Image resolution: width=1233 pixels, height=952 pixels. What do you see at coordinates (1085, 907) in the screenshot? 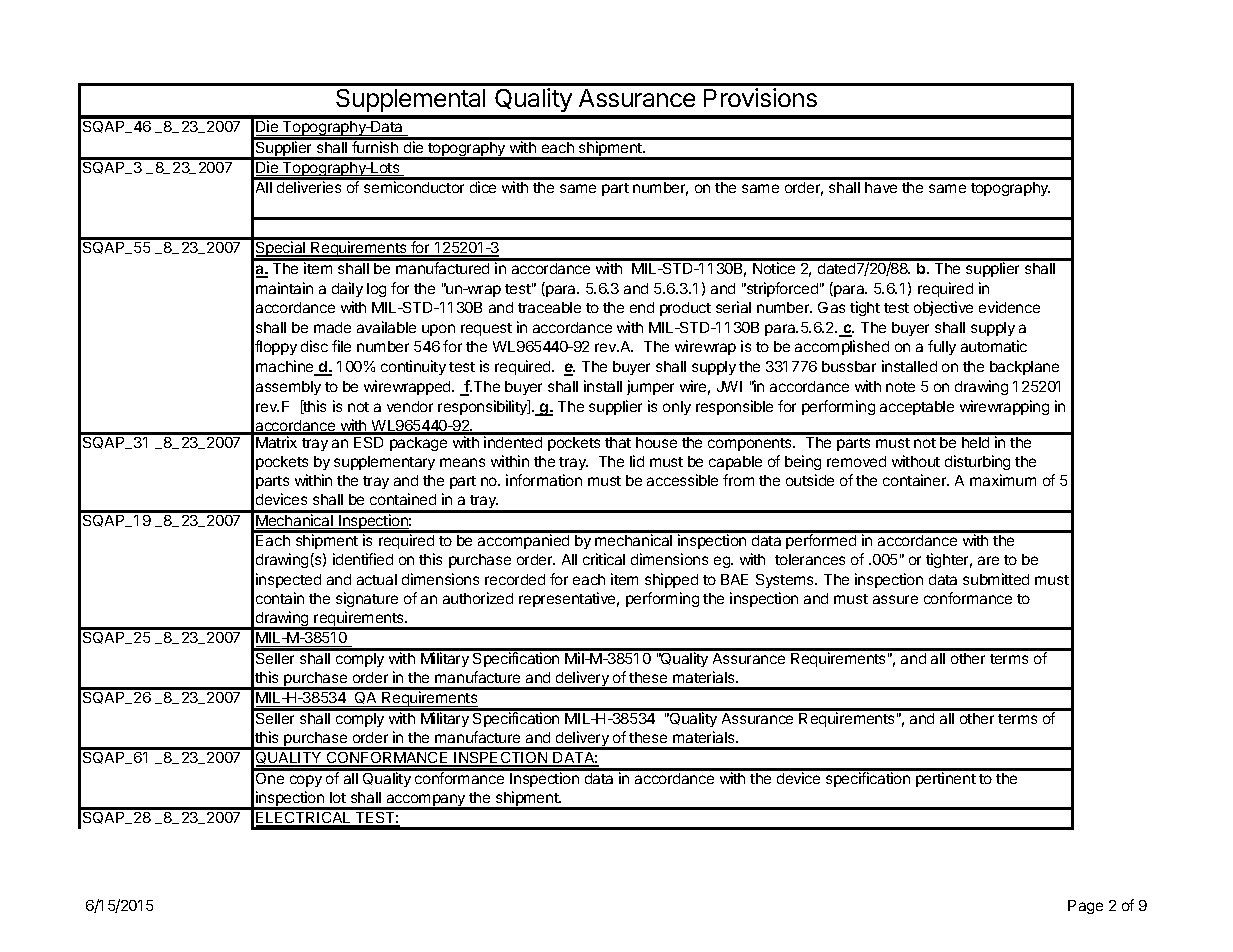
I see `Page` at bounding box center [1085, 907].
